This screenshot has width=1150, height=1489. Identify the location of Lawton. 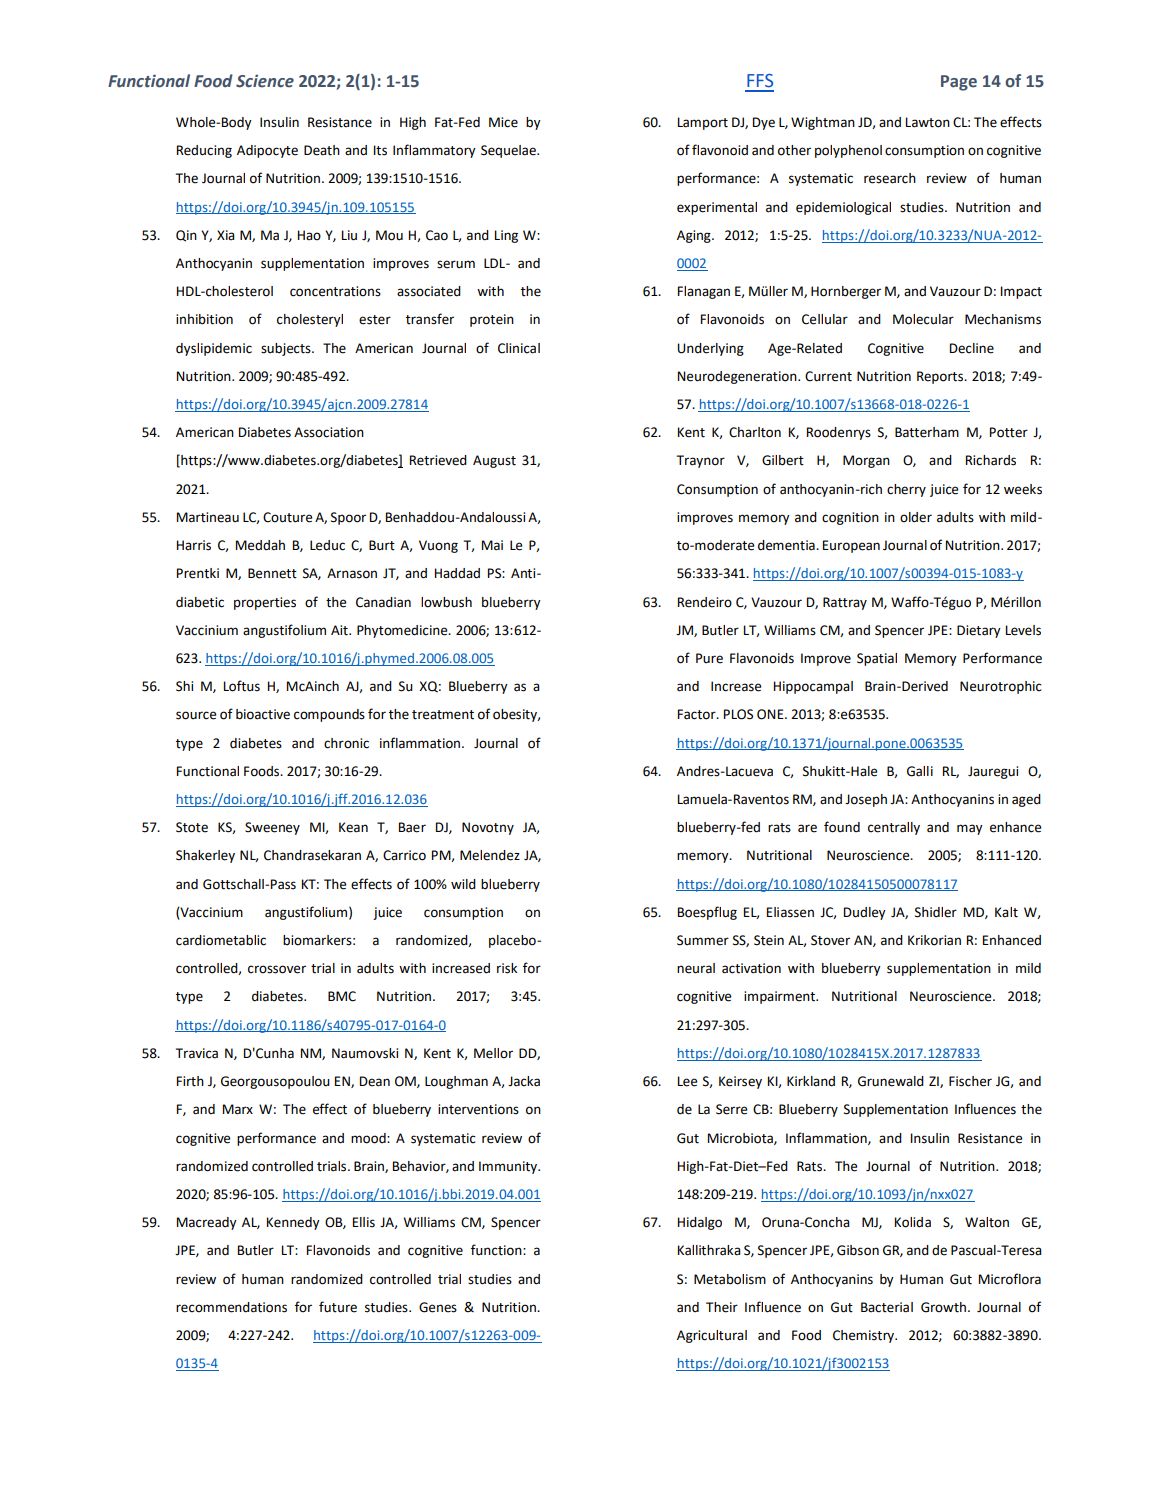
(928, 122).
